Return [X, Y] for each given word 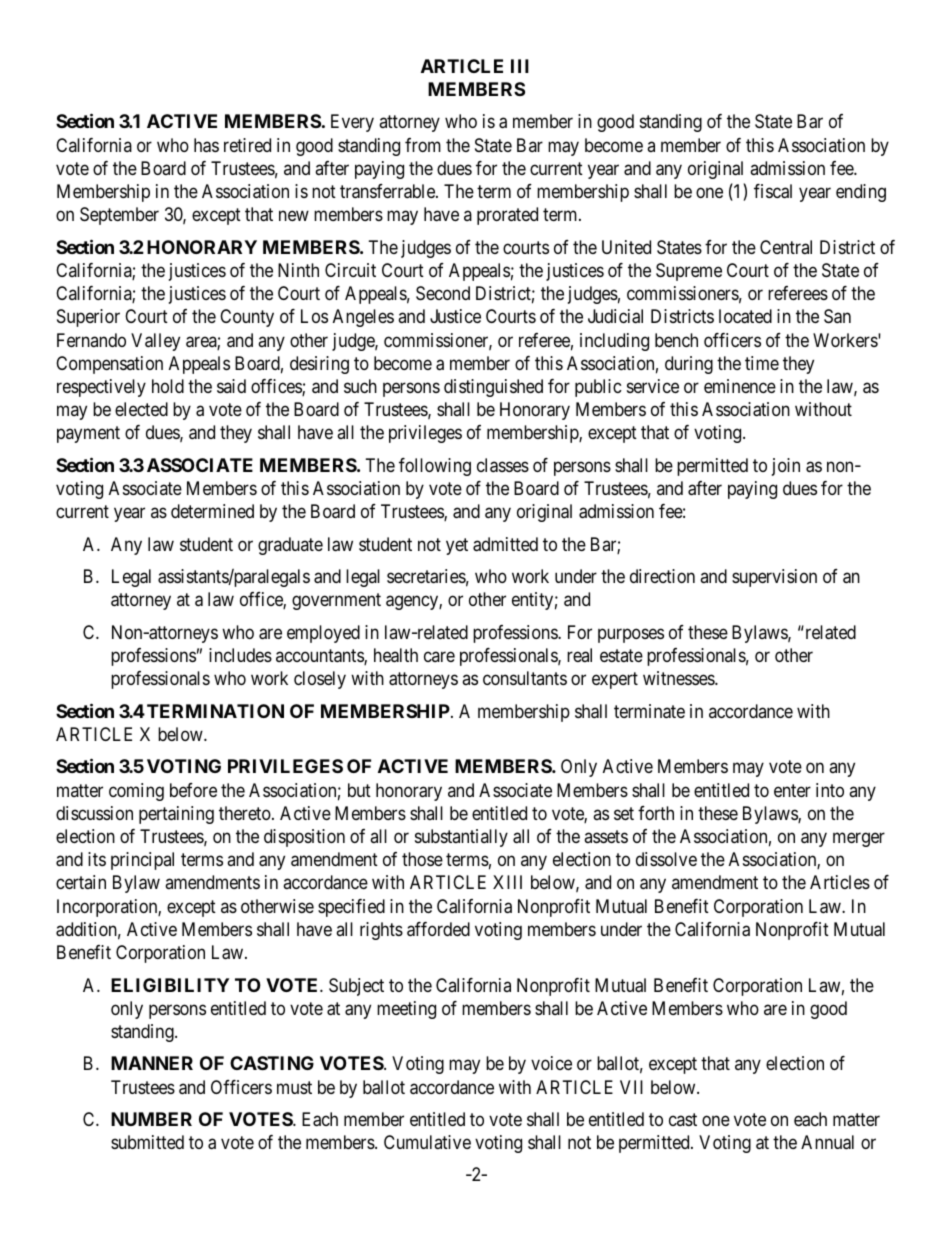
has [206, 145]
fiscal [773, 191]
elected [141, 409]
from [423, 145]
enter [792, 790]
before [193, 790]
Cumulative [427, 1142]
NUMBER [151, 1119]
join [786, 467]
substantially [461, 838]
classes [503, 465]
